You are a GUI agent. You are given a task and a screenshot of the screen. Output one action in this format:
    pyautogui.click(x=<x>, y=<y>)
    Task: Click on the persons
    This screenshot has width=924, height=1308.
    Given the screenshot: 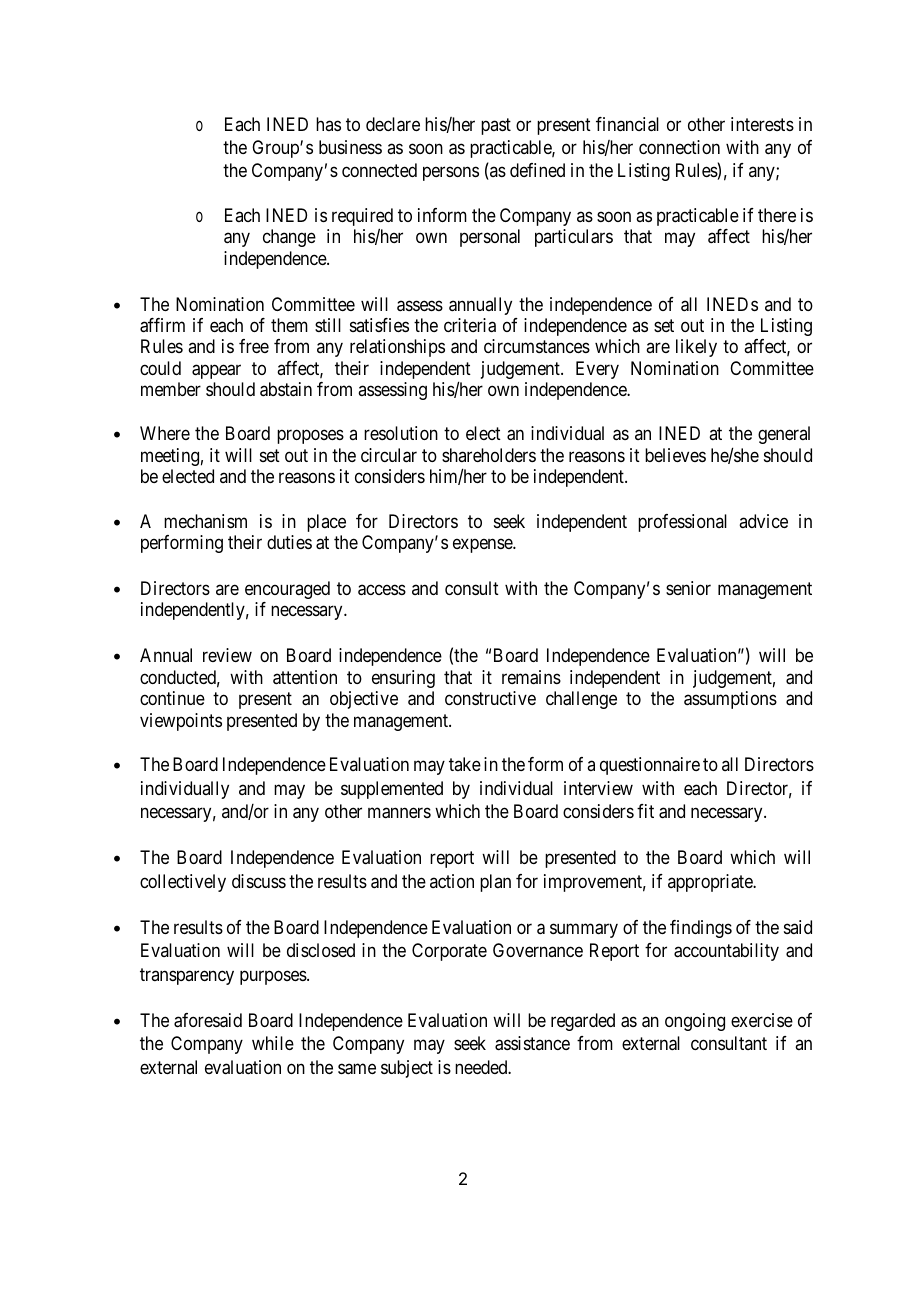 What is the action you would take?
    pyautogui.click(x=451, y=174)
